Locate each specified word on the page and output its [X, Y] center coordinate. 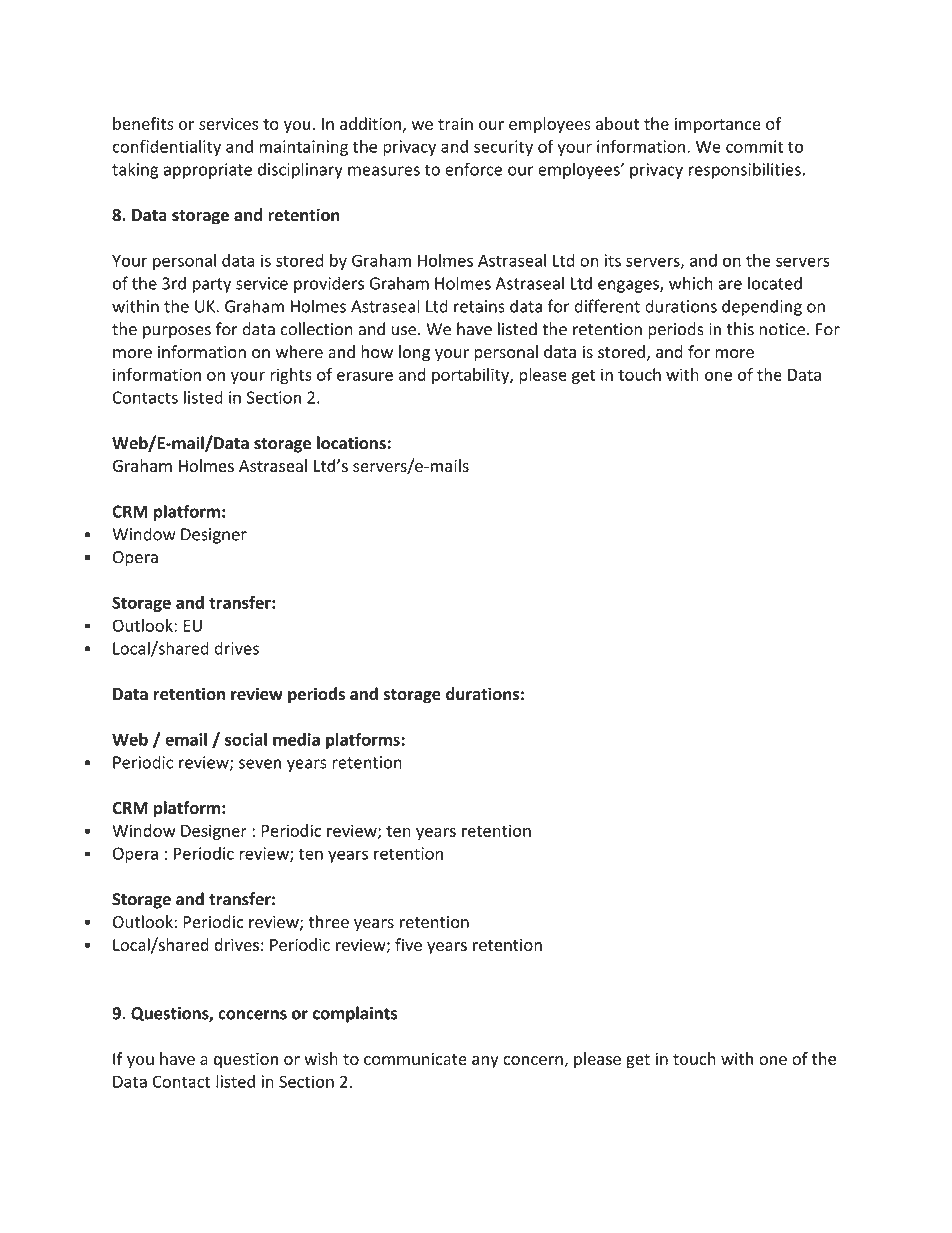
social [246, 739]
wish [321, 1058]
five [408, 944]
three [328, 921]
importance [718, 125]
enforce [473, 169]
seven [260, 764]
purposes [177, 332]
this [740, 329]
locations [351, 443]
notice [783, 329]
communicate [415, 1058]
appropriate [208, 171]
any [485, 1062]
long [414, 353]
